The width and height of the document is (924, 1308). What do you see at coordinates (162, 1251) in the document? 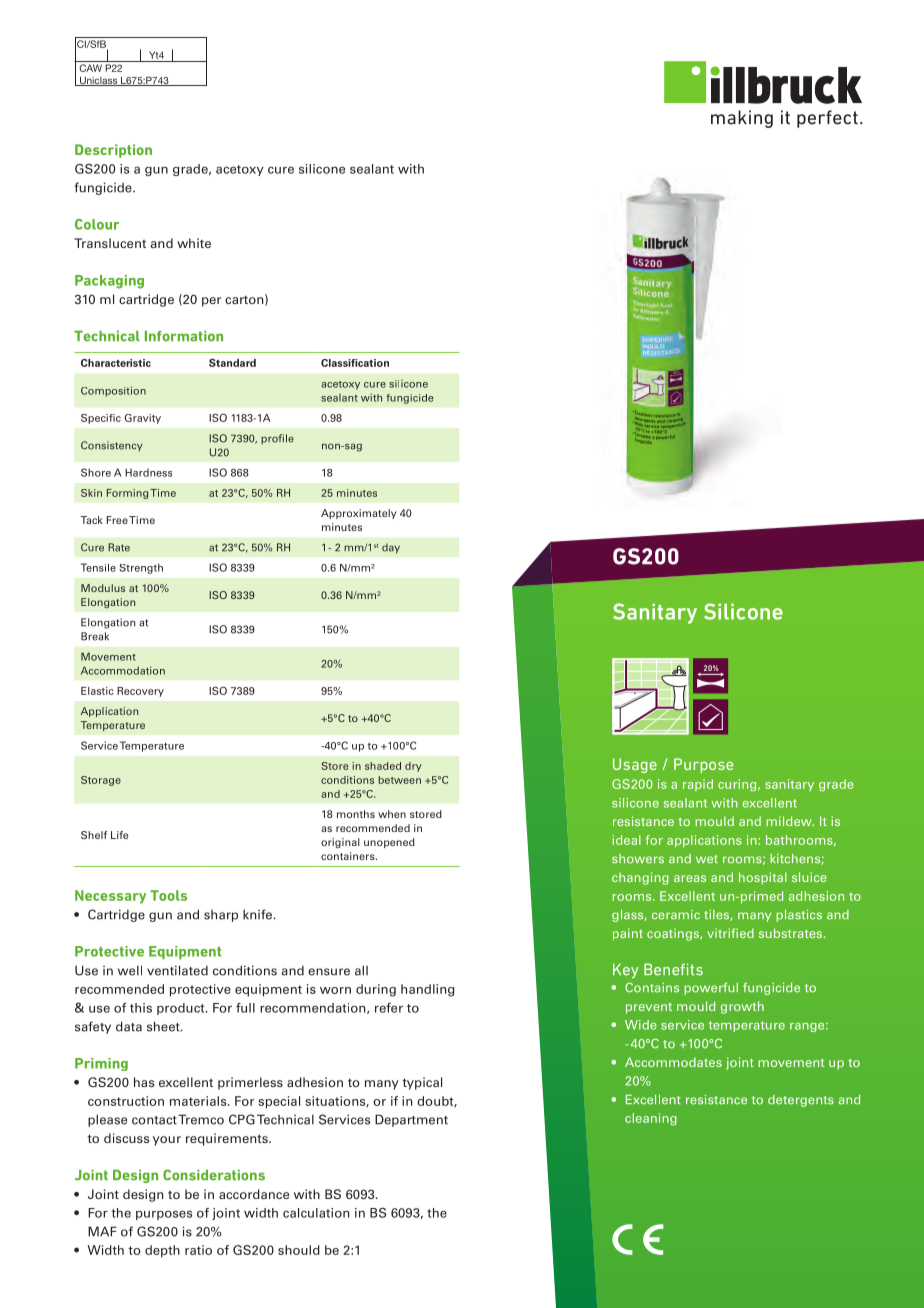
I see `depth` at bounding box center [162, 1251].
